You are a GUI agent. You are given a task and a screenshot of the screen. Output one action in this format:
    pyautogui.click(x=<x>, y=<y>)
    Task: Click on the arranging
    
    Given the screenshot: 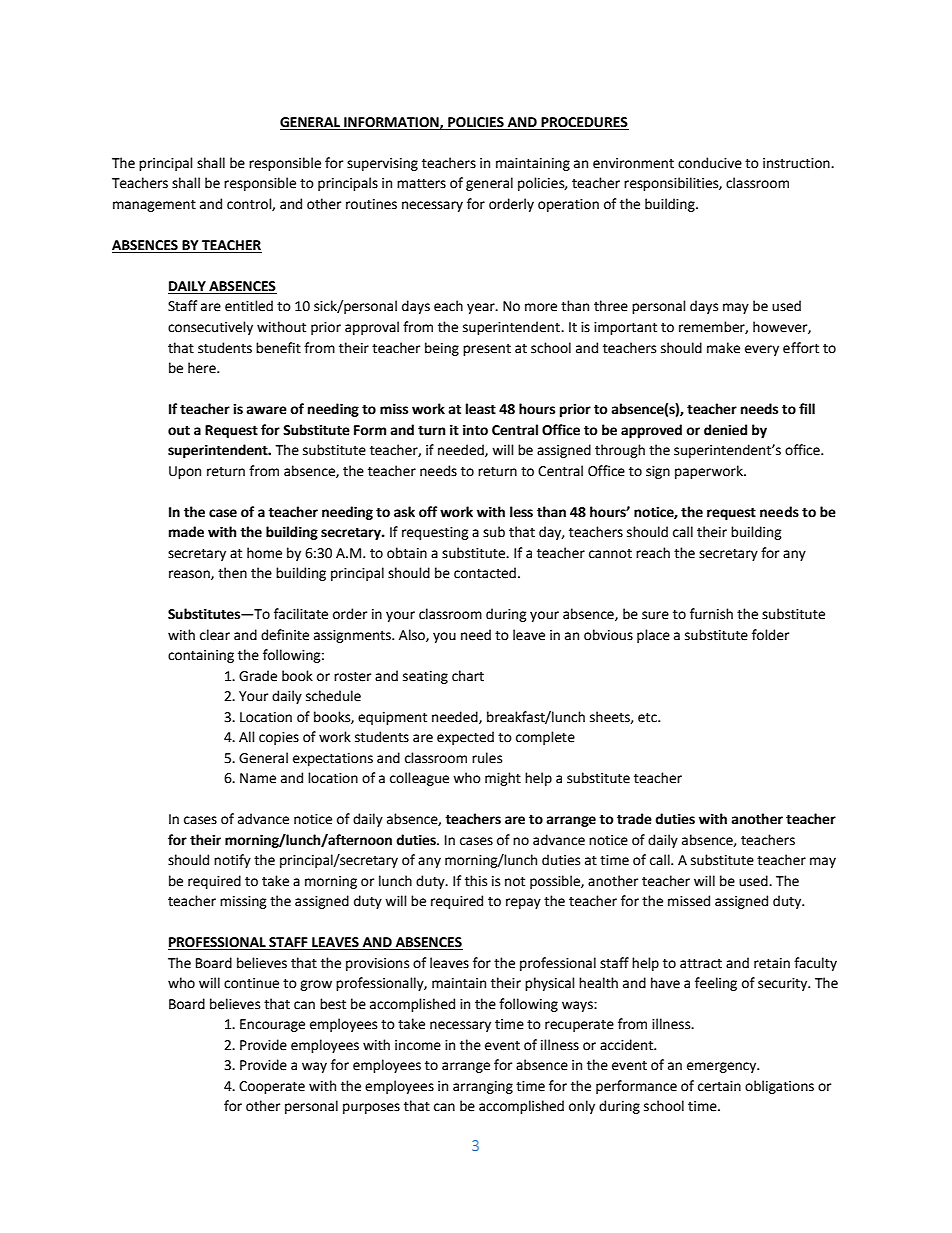 What is the action you would take?
    pyautogui.click(x=483, y=1087)
